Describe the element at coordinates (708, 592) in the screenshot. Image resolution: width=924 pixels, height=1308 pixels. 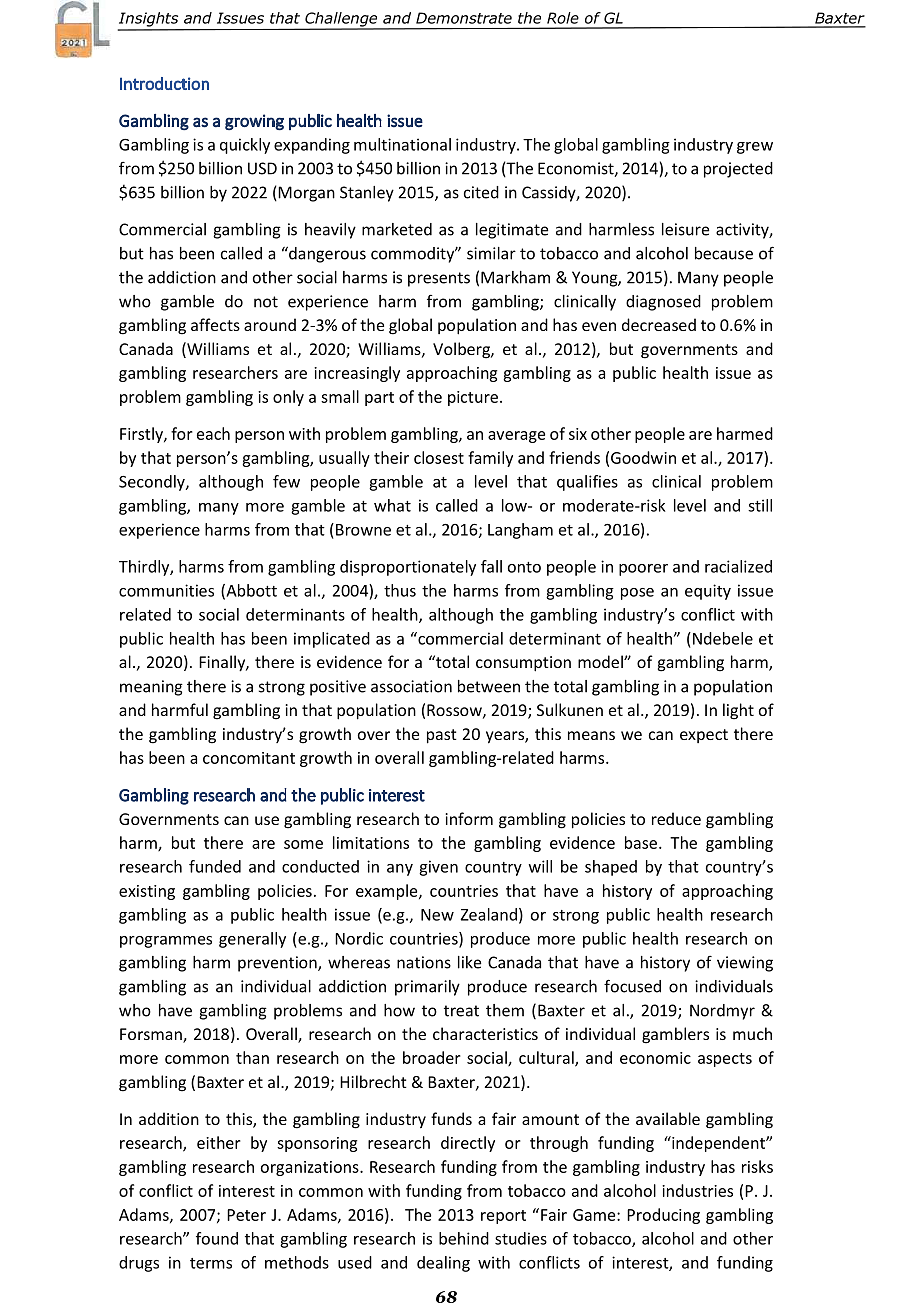
I see `equity` at that location.
